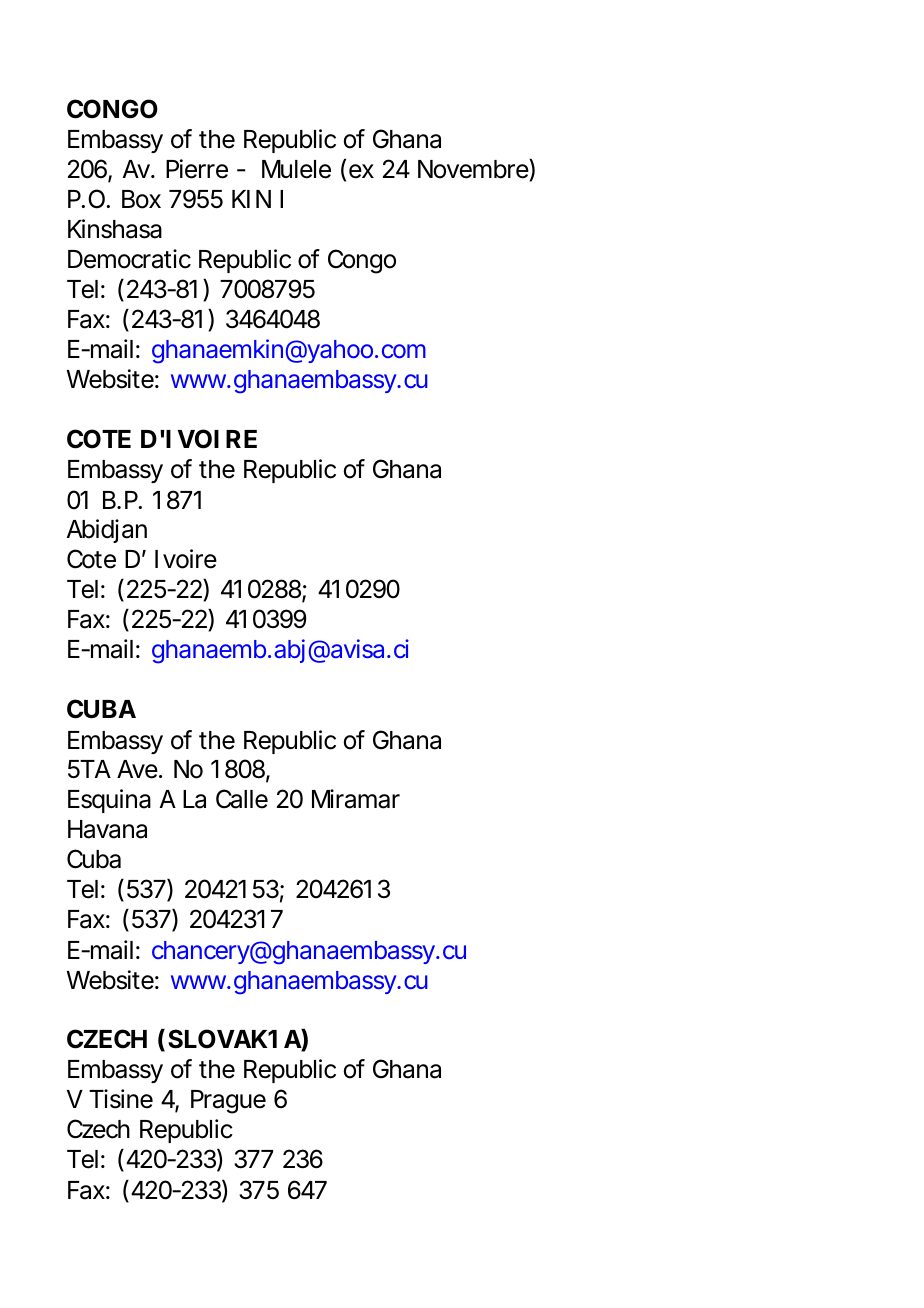 The width and height of the document is (924, 1308). Describe the element at coordinates (197, 169) in the document. I see `Pierre` at that location.
